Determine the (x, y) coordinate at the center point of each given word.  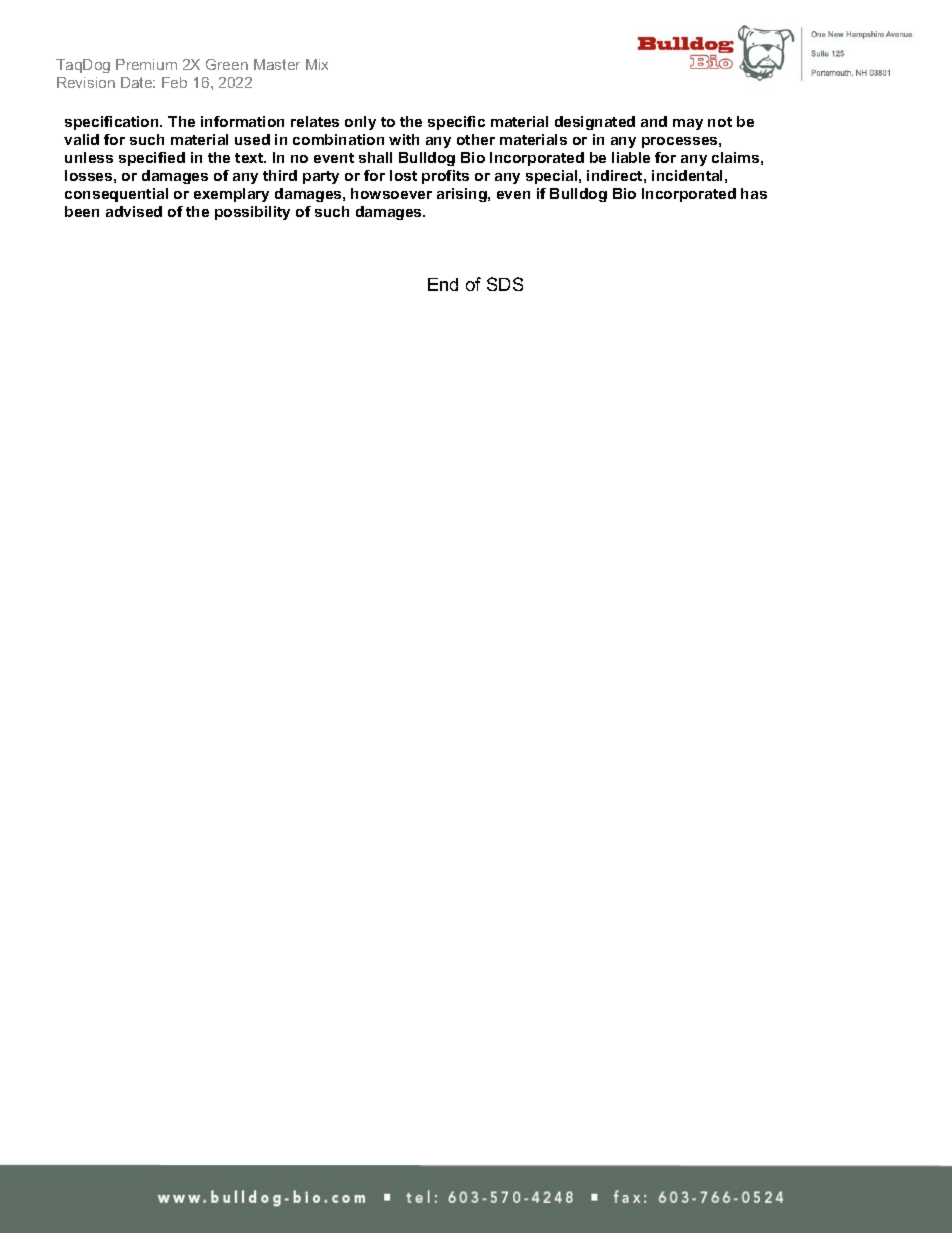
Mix (317, 64)
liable (631, 157)
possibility (252, 213)
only (360, 123)
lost (403, 175)
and (654, 121)
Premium (146, 64)
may (688, 124)
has (754, 193)
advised (134, 211)
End (443, 284)
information (242, 121)
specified (152, 159)
